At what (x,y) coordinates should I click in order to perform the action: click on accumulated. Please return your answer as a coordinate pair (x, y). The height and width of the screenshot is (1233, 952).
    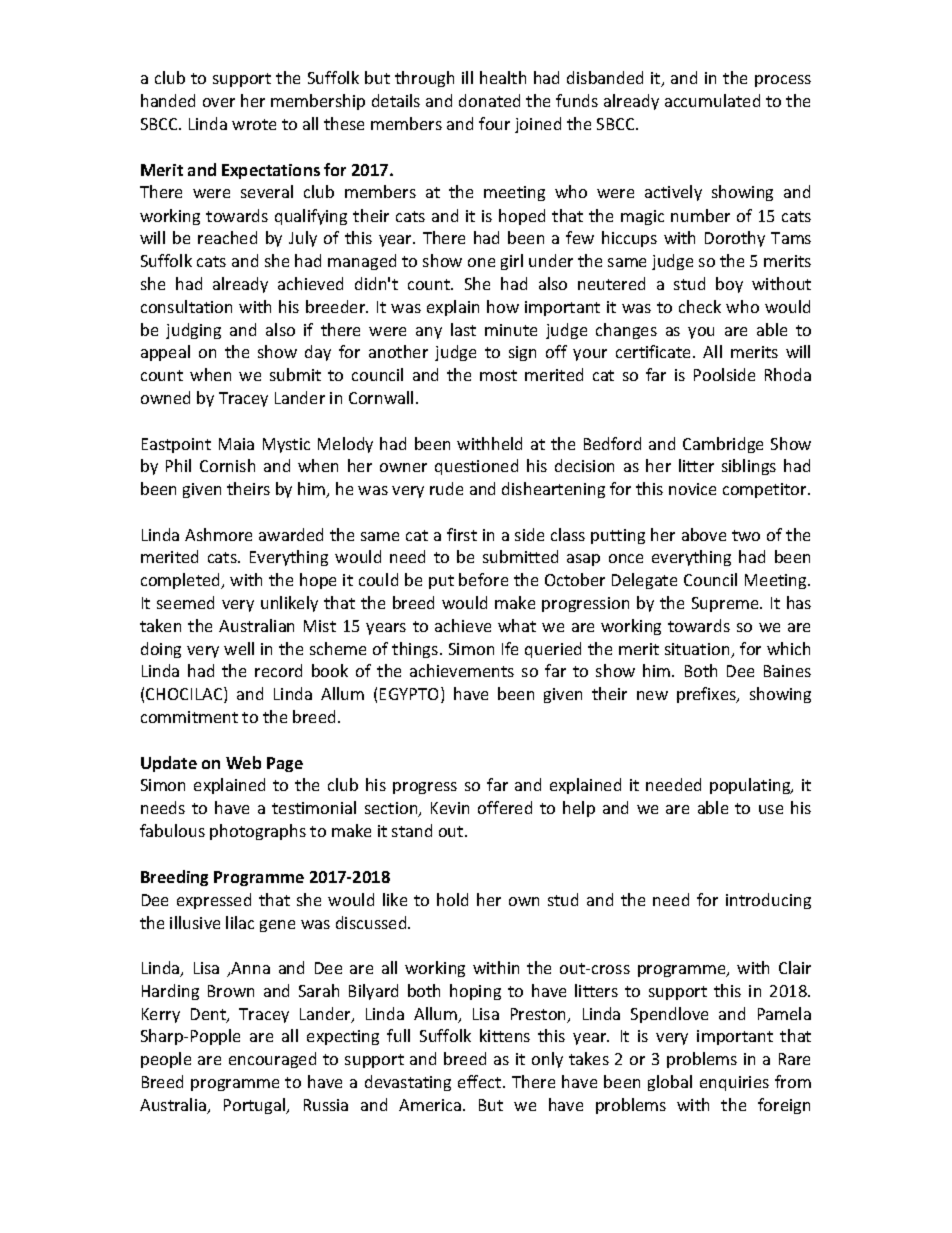
    Looking at the image, I should click on (712, 100).
